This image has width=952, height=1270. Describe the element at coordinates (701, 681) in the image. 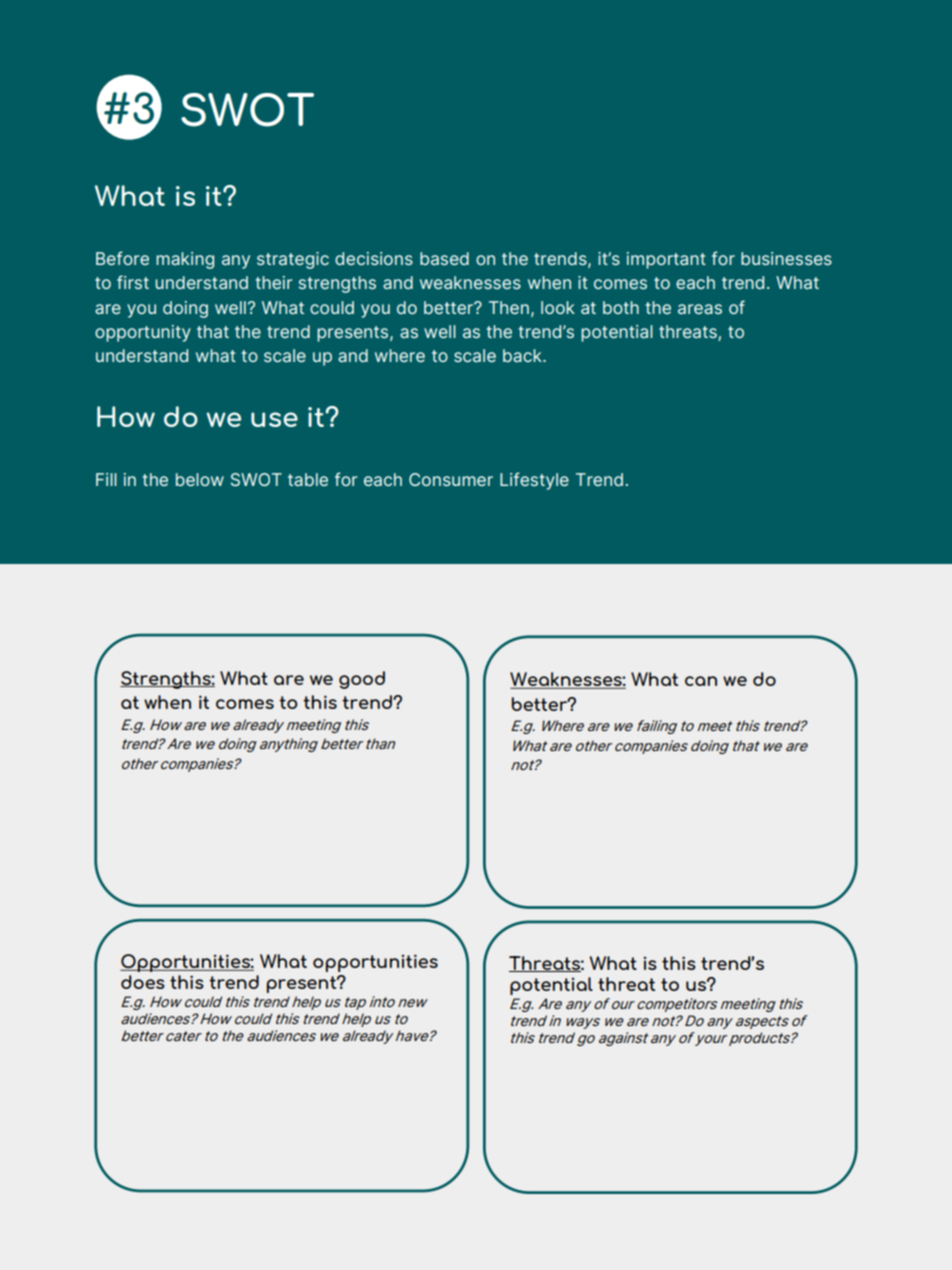

I see `can` at that location.
